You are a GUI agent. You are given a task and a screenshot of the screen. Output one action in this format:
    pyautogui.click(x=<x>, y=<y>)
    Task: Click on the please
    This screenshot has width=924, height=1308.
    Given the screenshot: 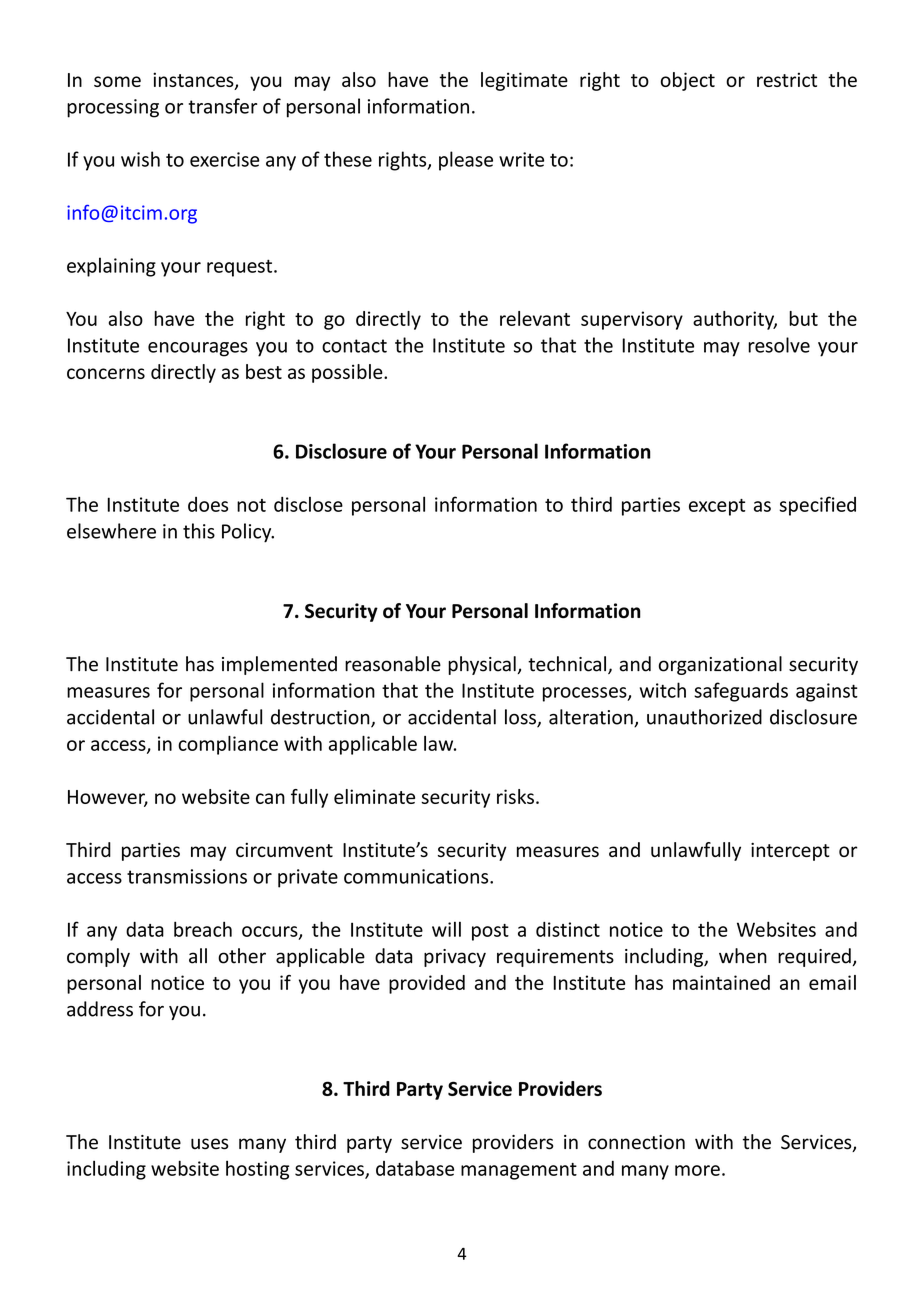 What is the action you would take?
    pyautogui.click(x=466, y=161)
